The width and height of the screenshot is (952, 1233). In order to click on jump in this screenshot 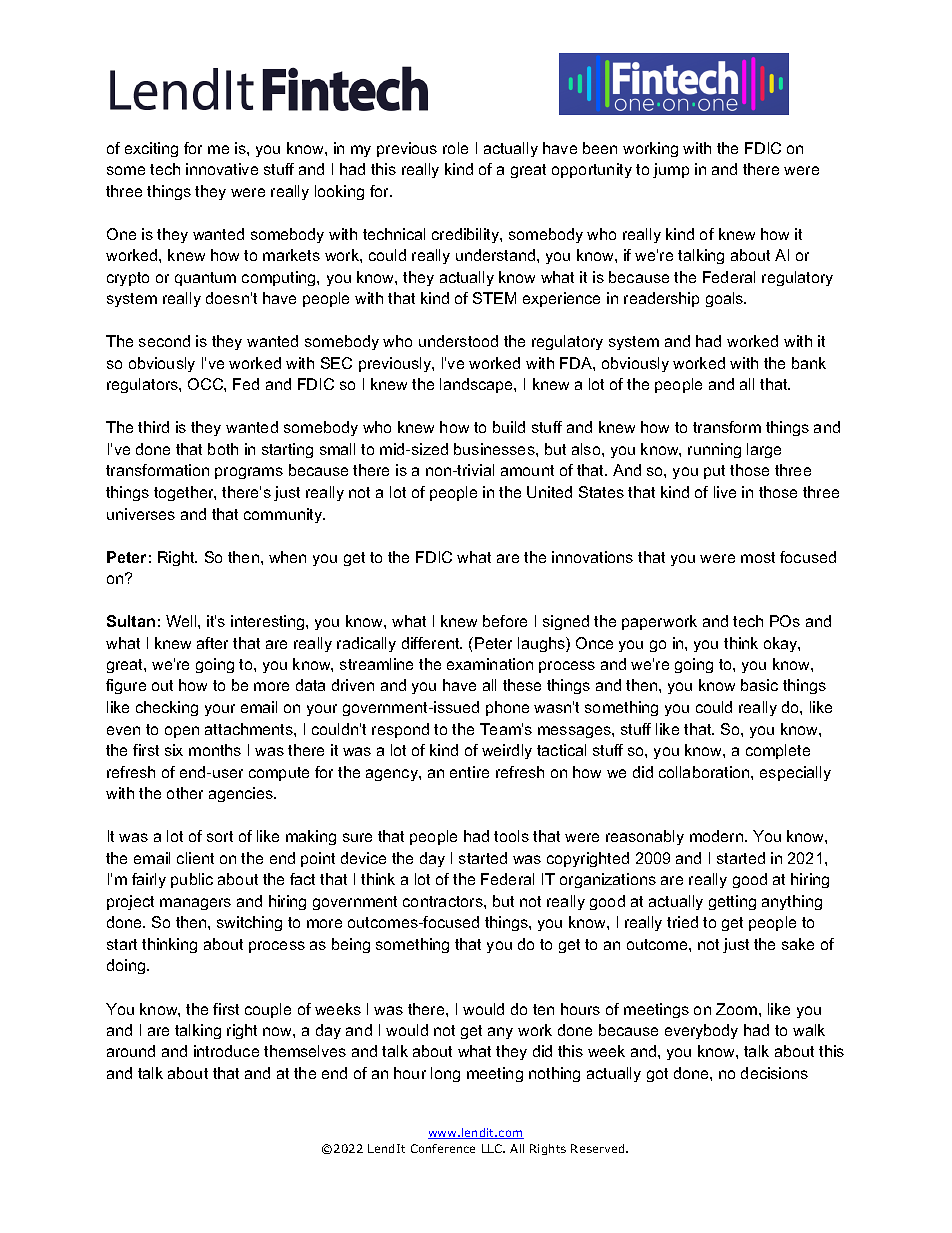, I will do `click(671, 170)`.
